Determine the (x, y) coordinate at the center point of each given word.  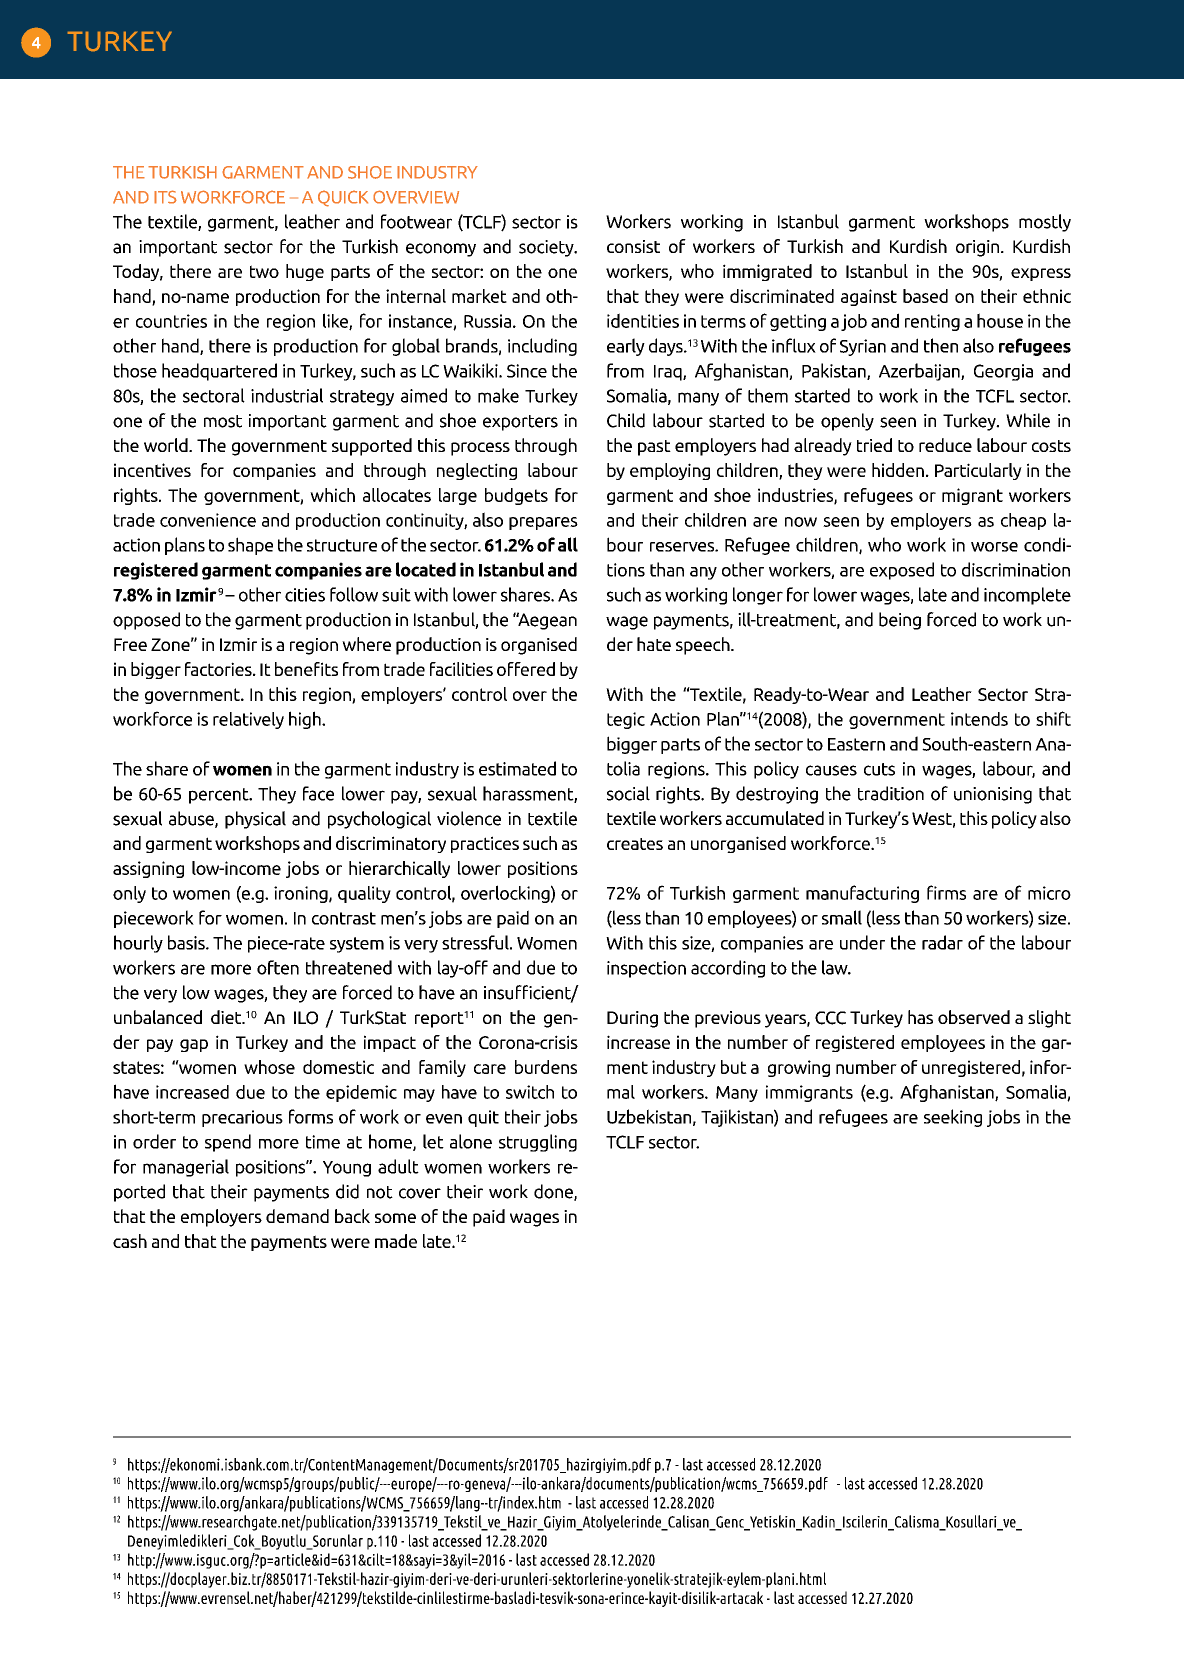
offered (526, 669)
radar (942, 942)
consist (633, 246)
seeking (953, 1118)
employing (670, 471)
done (554, 1192)
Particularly (978, 471)
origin (979, 248)
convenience (208, 520)
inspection (646, 969)
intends (979, 719)
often (278, 967)
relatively (248, 720)
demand (297, 1216)
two (264, 271)
